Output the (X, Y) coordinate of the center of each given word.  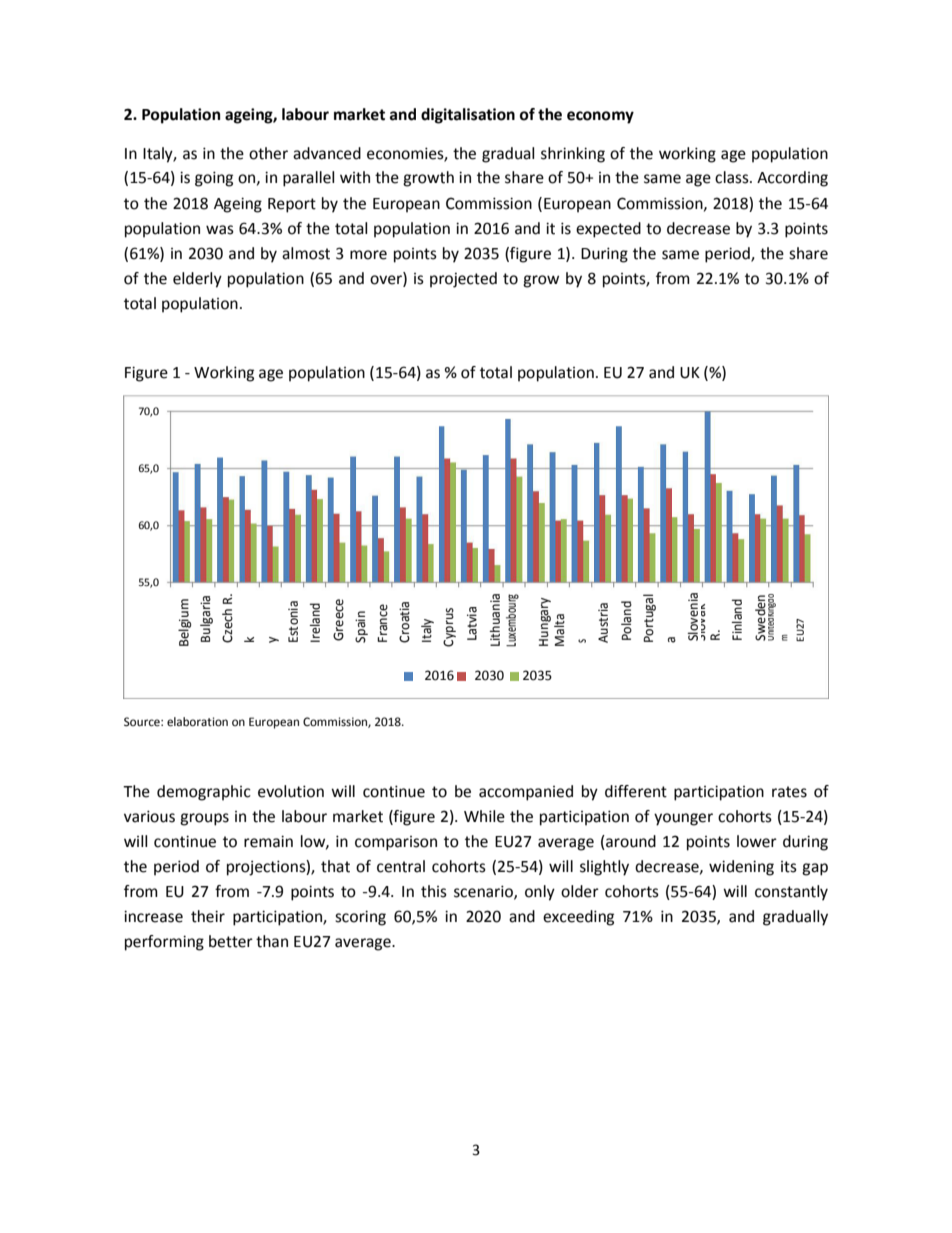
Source (143, 722)
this (434, 891)
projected (463, 280)
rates (789, 792)
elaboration (197, 722)
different (636, 791)
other (268, 153)
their (208, 916)
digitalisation (468, 116)
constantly (791, 893)
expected (608, 230)
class (733, 177)
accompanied (526, 793)
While (484, 816)
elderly (197, 280)
